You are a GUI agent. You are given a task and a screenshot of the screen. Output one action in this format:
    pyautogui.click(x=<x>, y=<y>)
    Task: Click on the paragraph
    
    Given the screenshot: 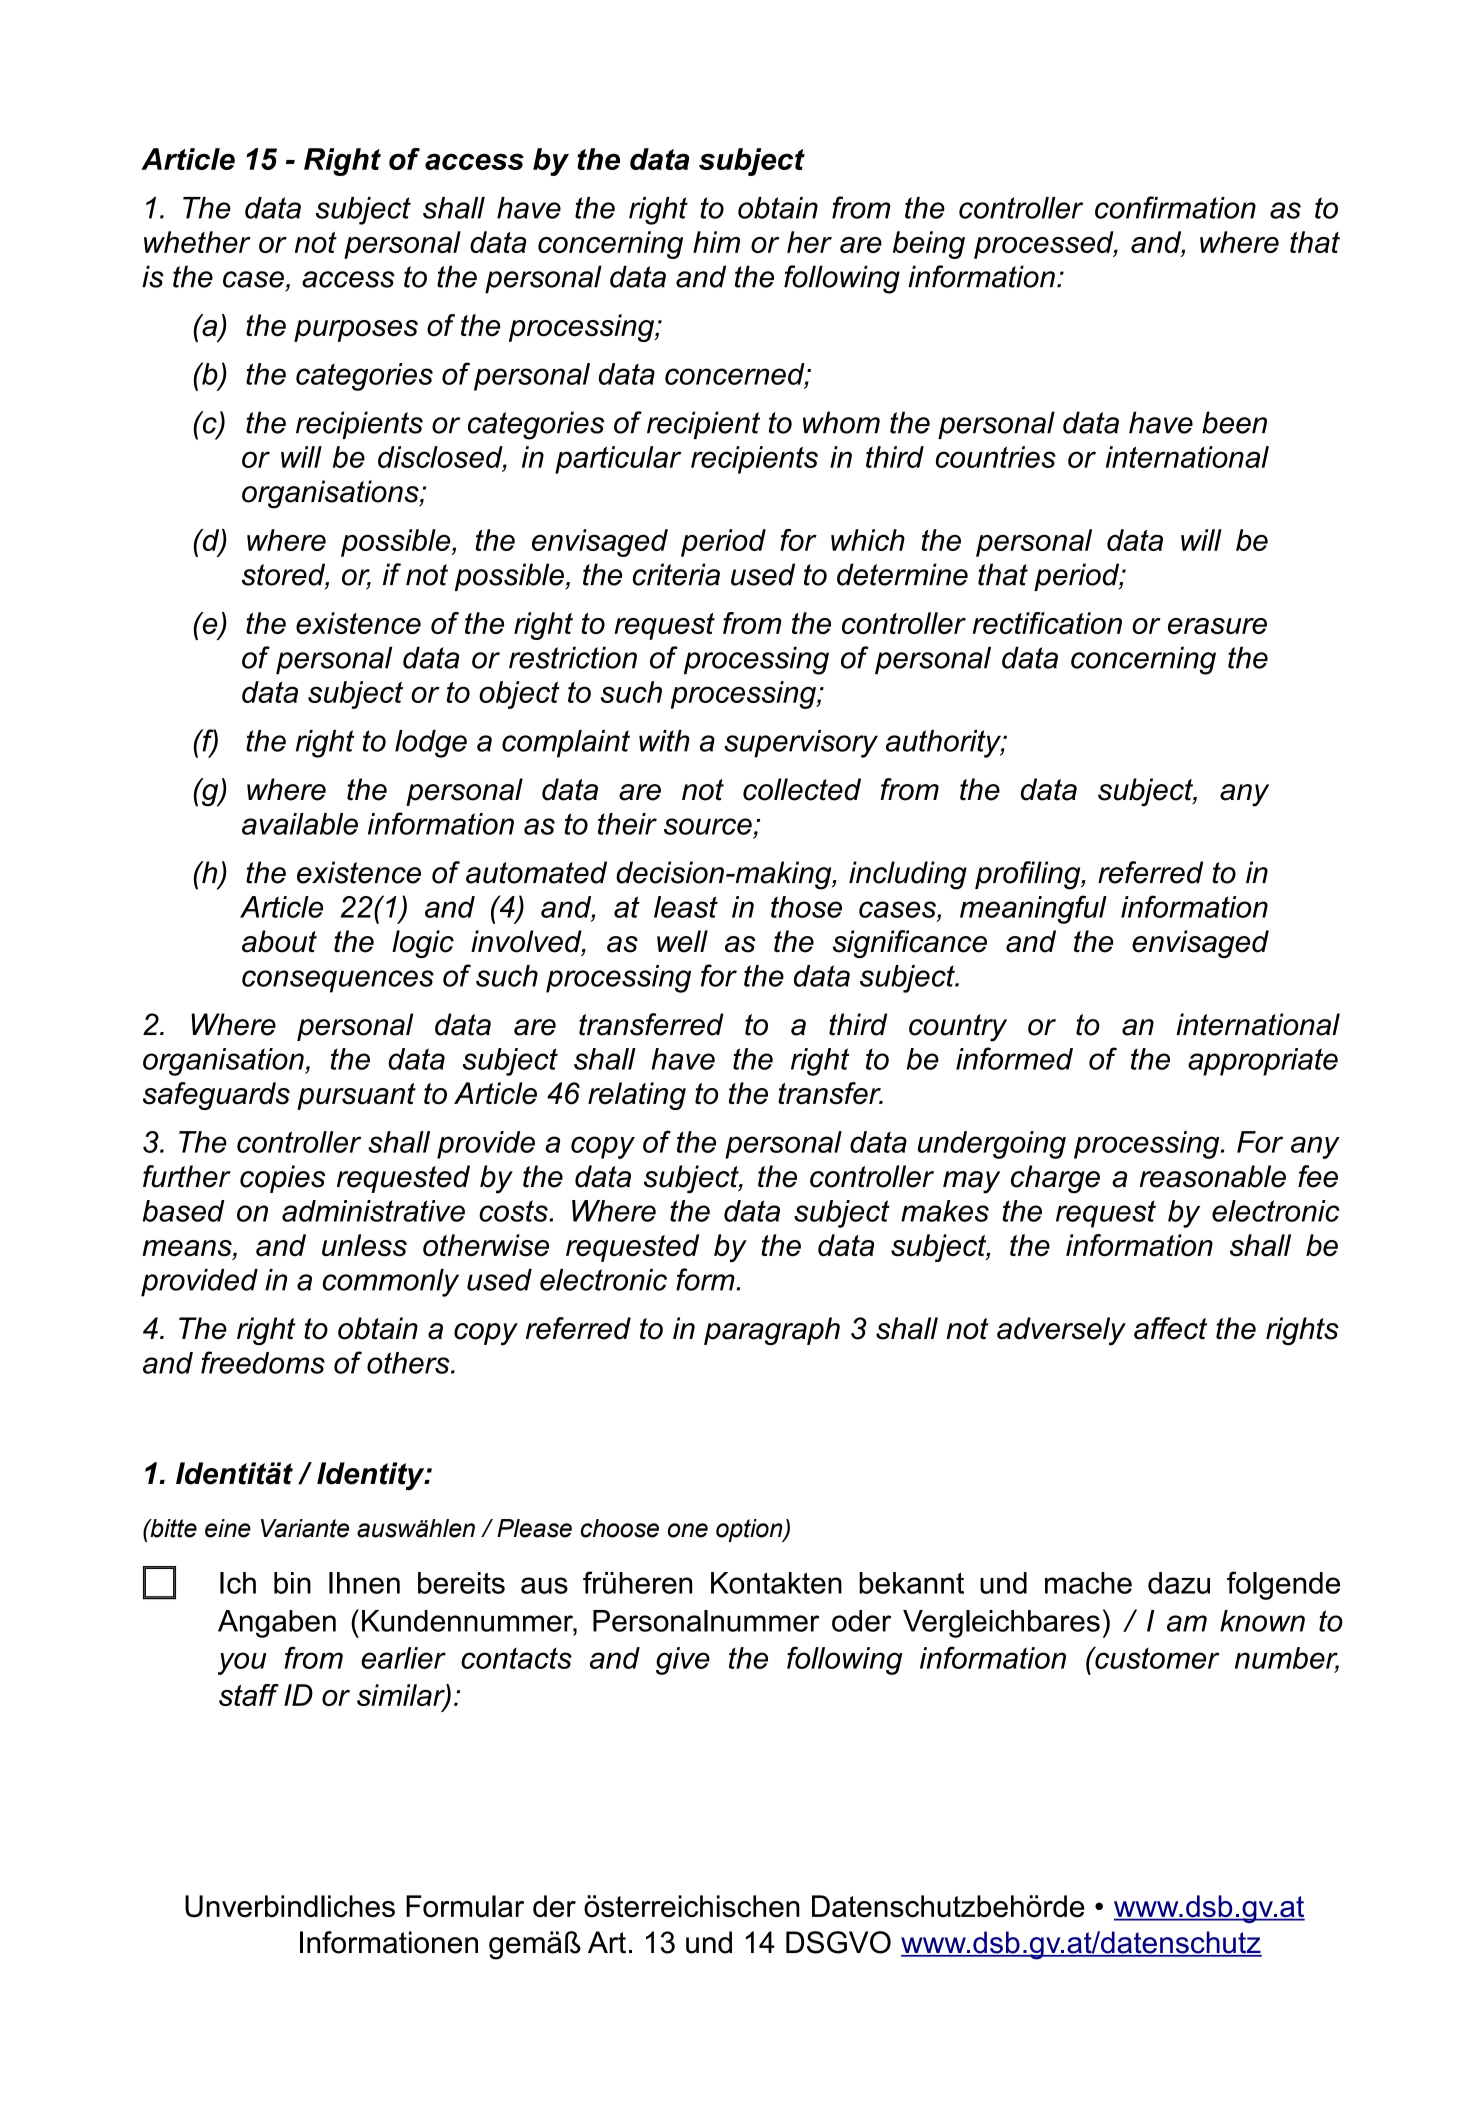 What is the action you would take?
    pyautogui.click(x=772, y=1331)
